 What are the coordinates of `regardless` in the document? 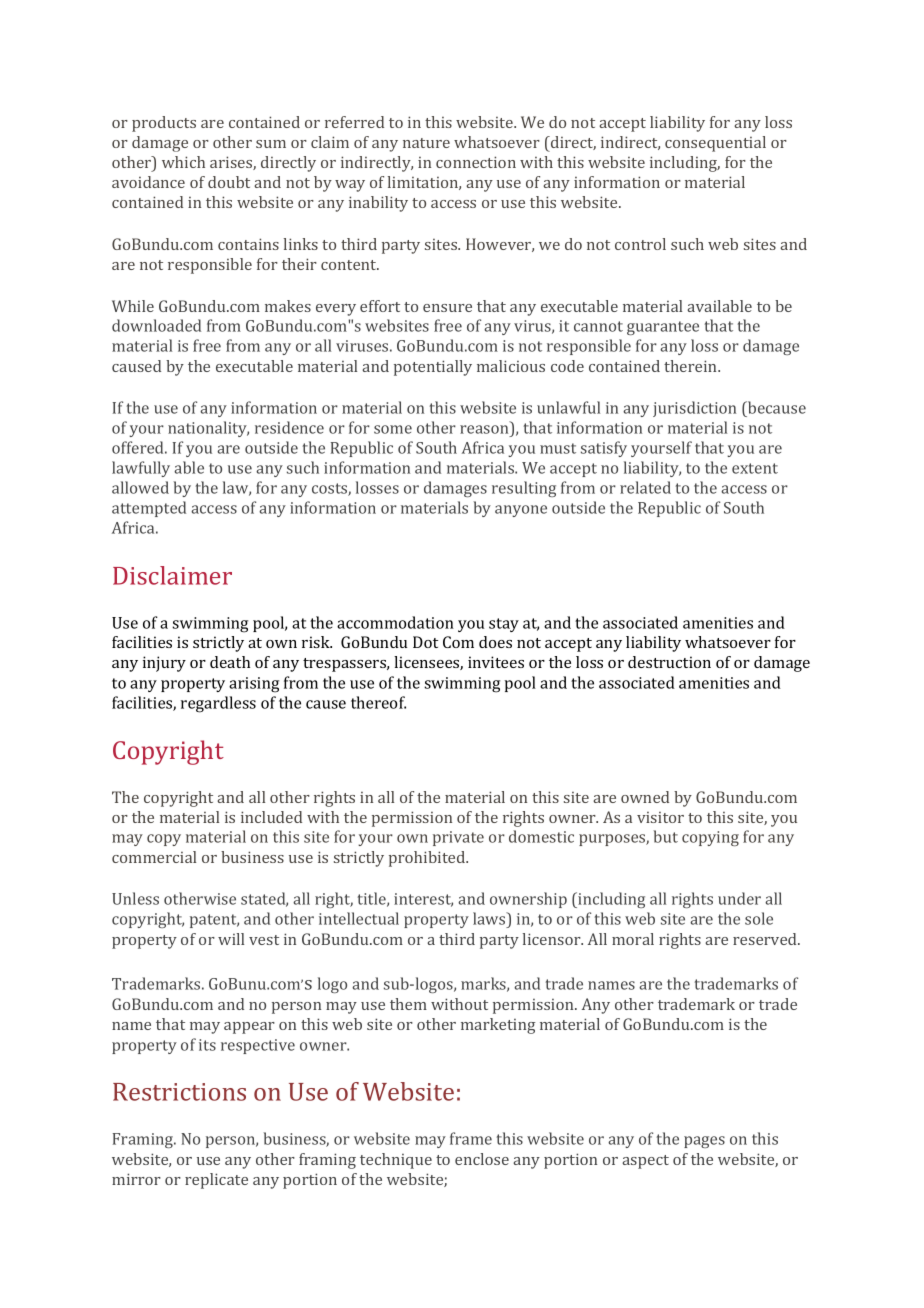 It's located at (218, 704).
